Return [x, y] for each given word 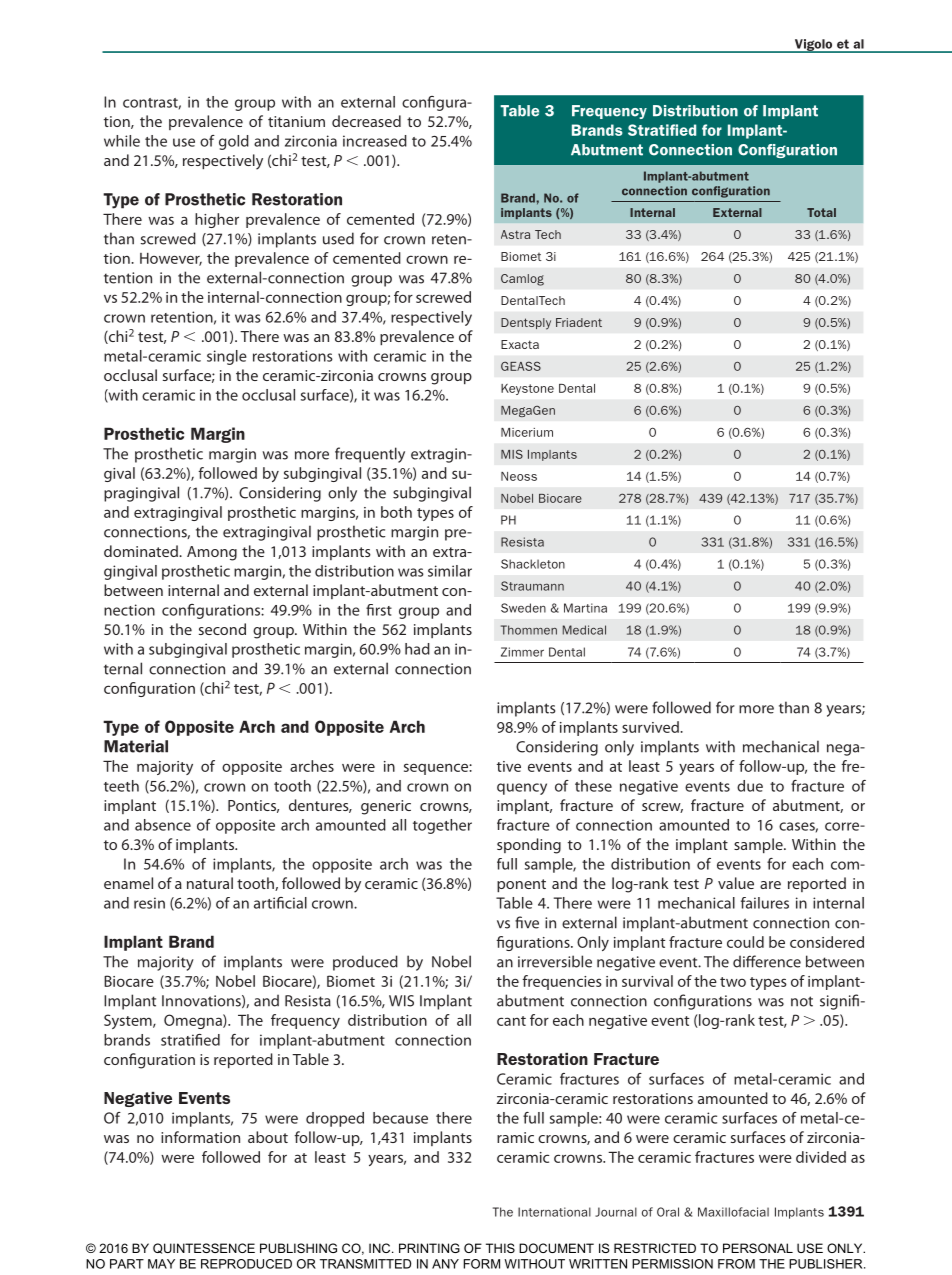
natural [210, 883]
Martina [585, 608]
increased [375, 141]
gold [234, 142]
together [442, 826]
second [222, 629]
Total [821, 212]
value [736, 883]
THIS [500, 1248]
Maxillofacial [733, 1212]
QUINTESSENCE [204, 1248]
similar [450, 571]
